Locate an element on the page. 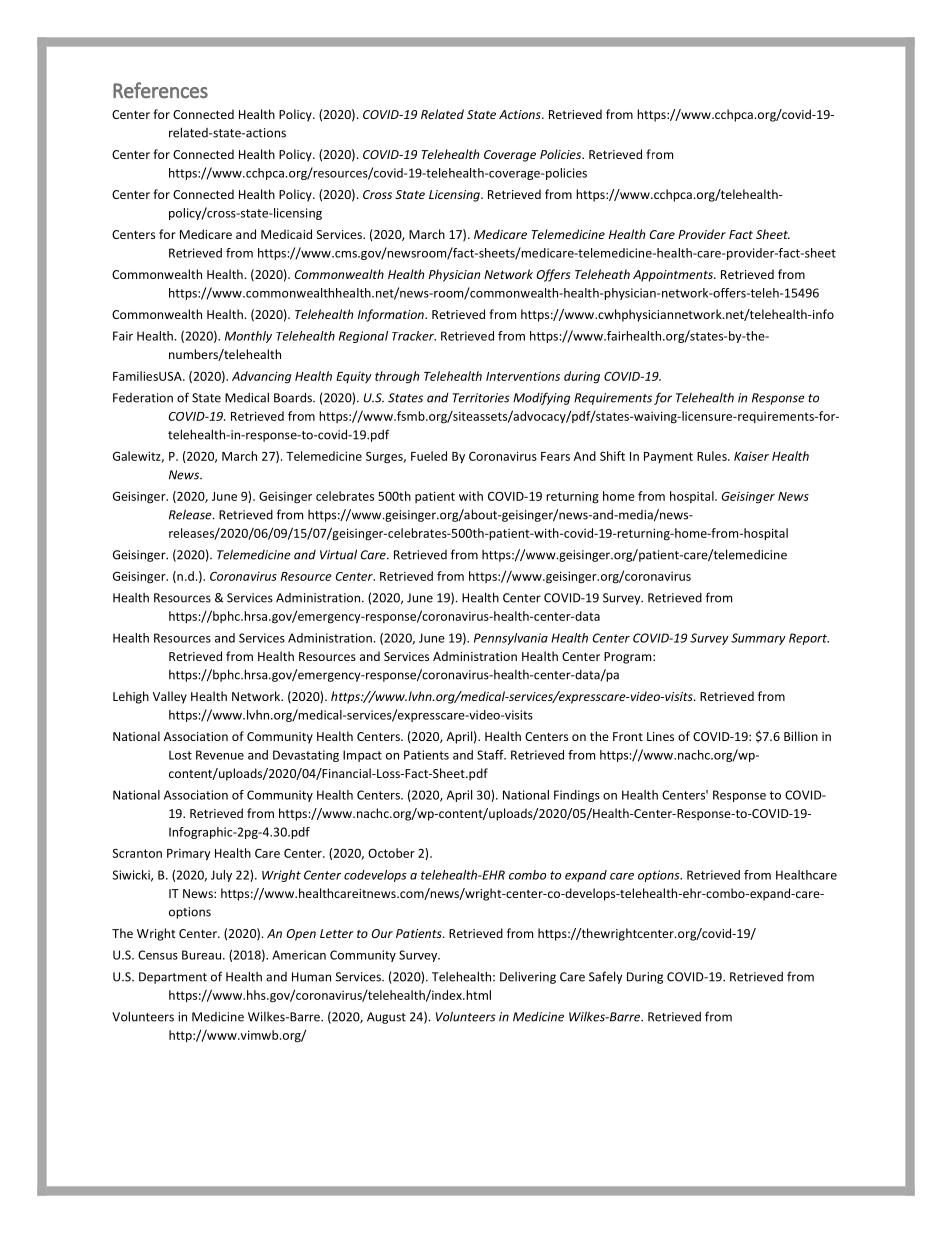  Summary is located at coordinates (758, 639).
